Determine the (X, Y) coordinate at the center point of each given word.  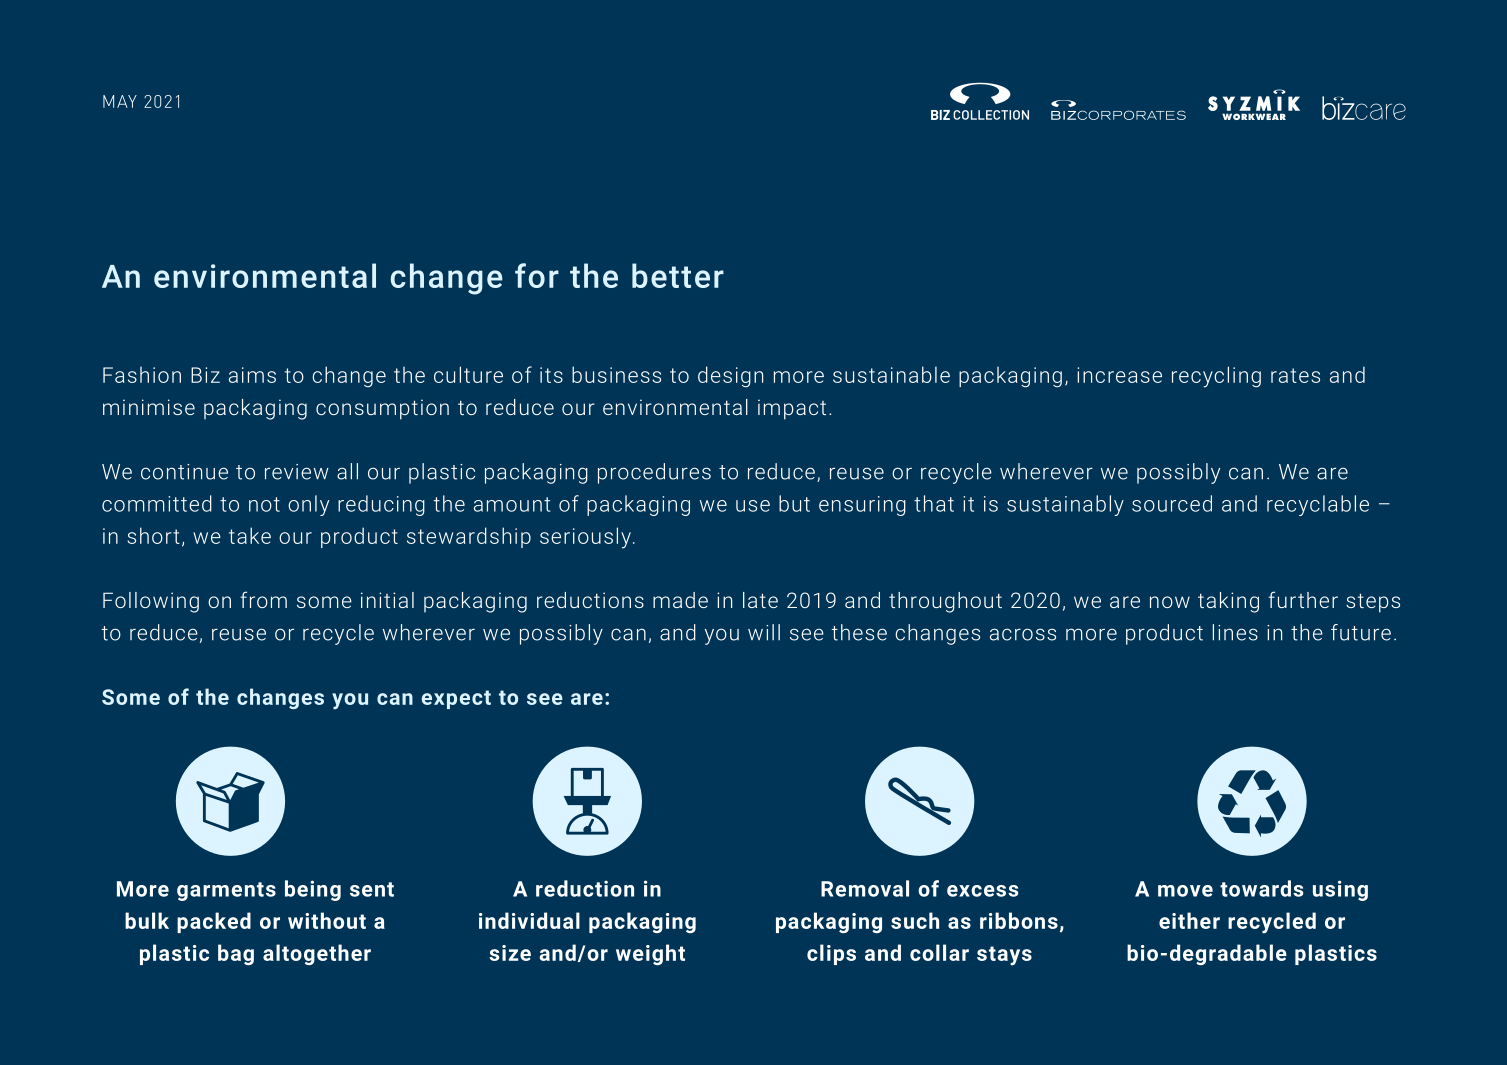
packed (214, 922)
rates (1295, 375)
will (764, 632)
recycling (1216, 377)
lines (1235, 632)
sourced (1172, 503)
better (678, 275)
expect (456, 699)
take (250, 535)
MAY (120, 101)
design (730, 376)
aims (252, 375)
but (794, 503)
